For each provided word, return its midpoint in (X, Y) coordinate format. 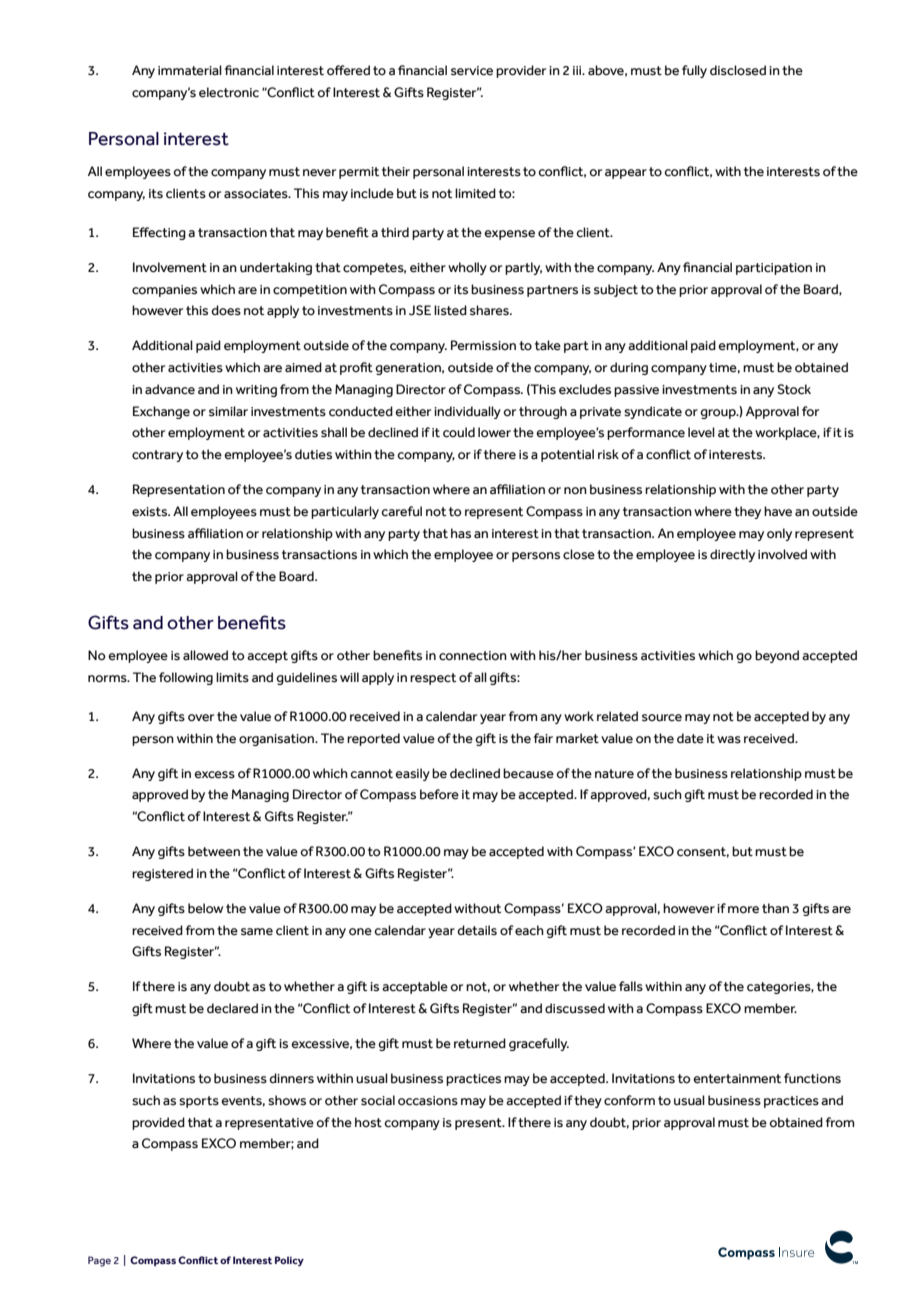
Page (99, 1261)
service (472, 71)
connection (473, 656)
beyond (777, 656)
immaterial (190, 70)
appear (626, 174)
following (186, 678)
